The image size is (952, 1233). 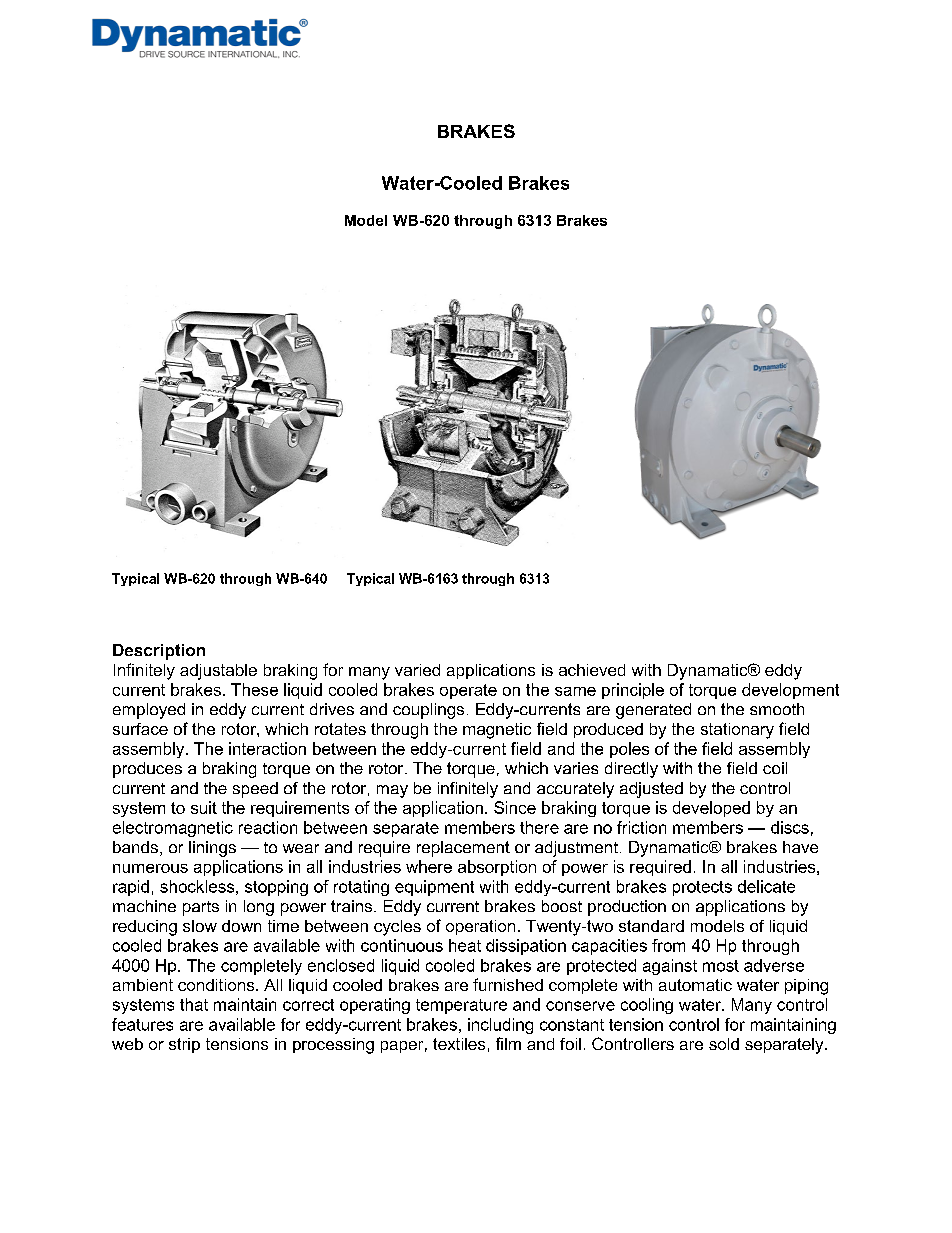 What do you see at coordinates (392, 791) in the screenshot?
I see `may` at bounding box center [392, 791].
